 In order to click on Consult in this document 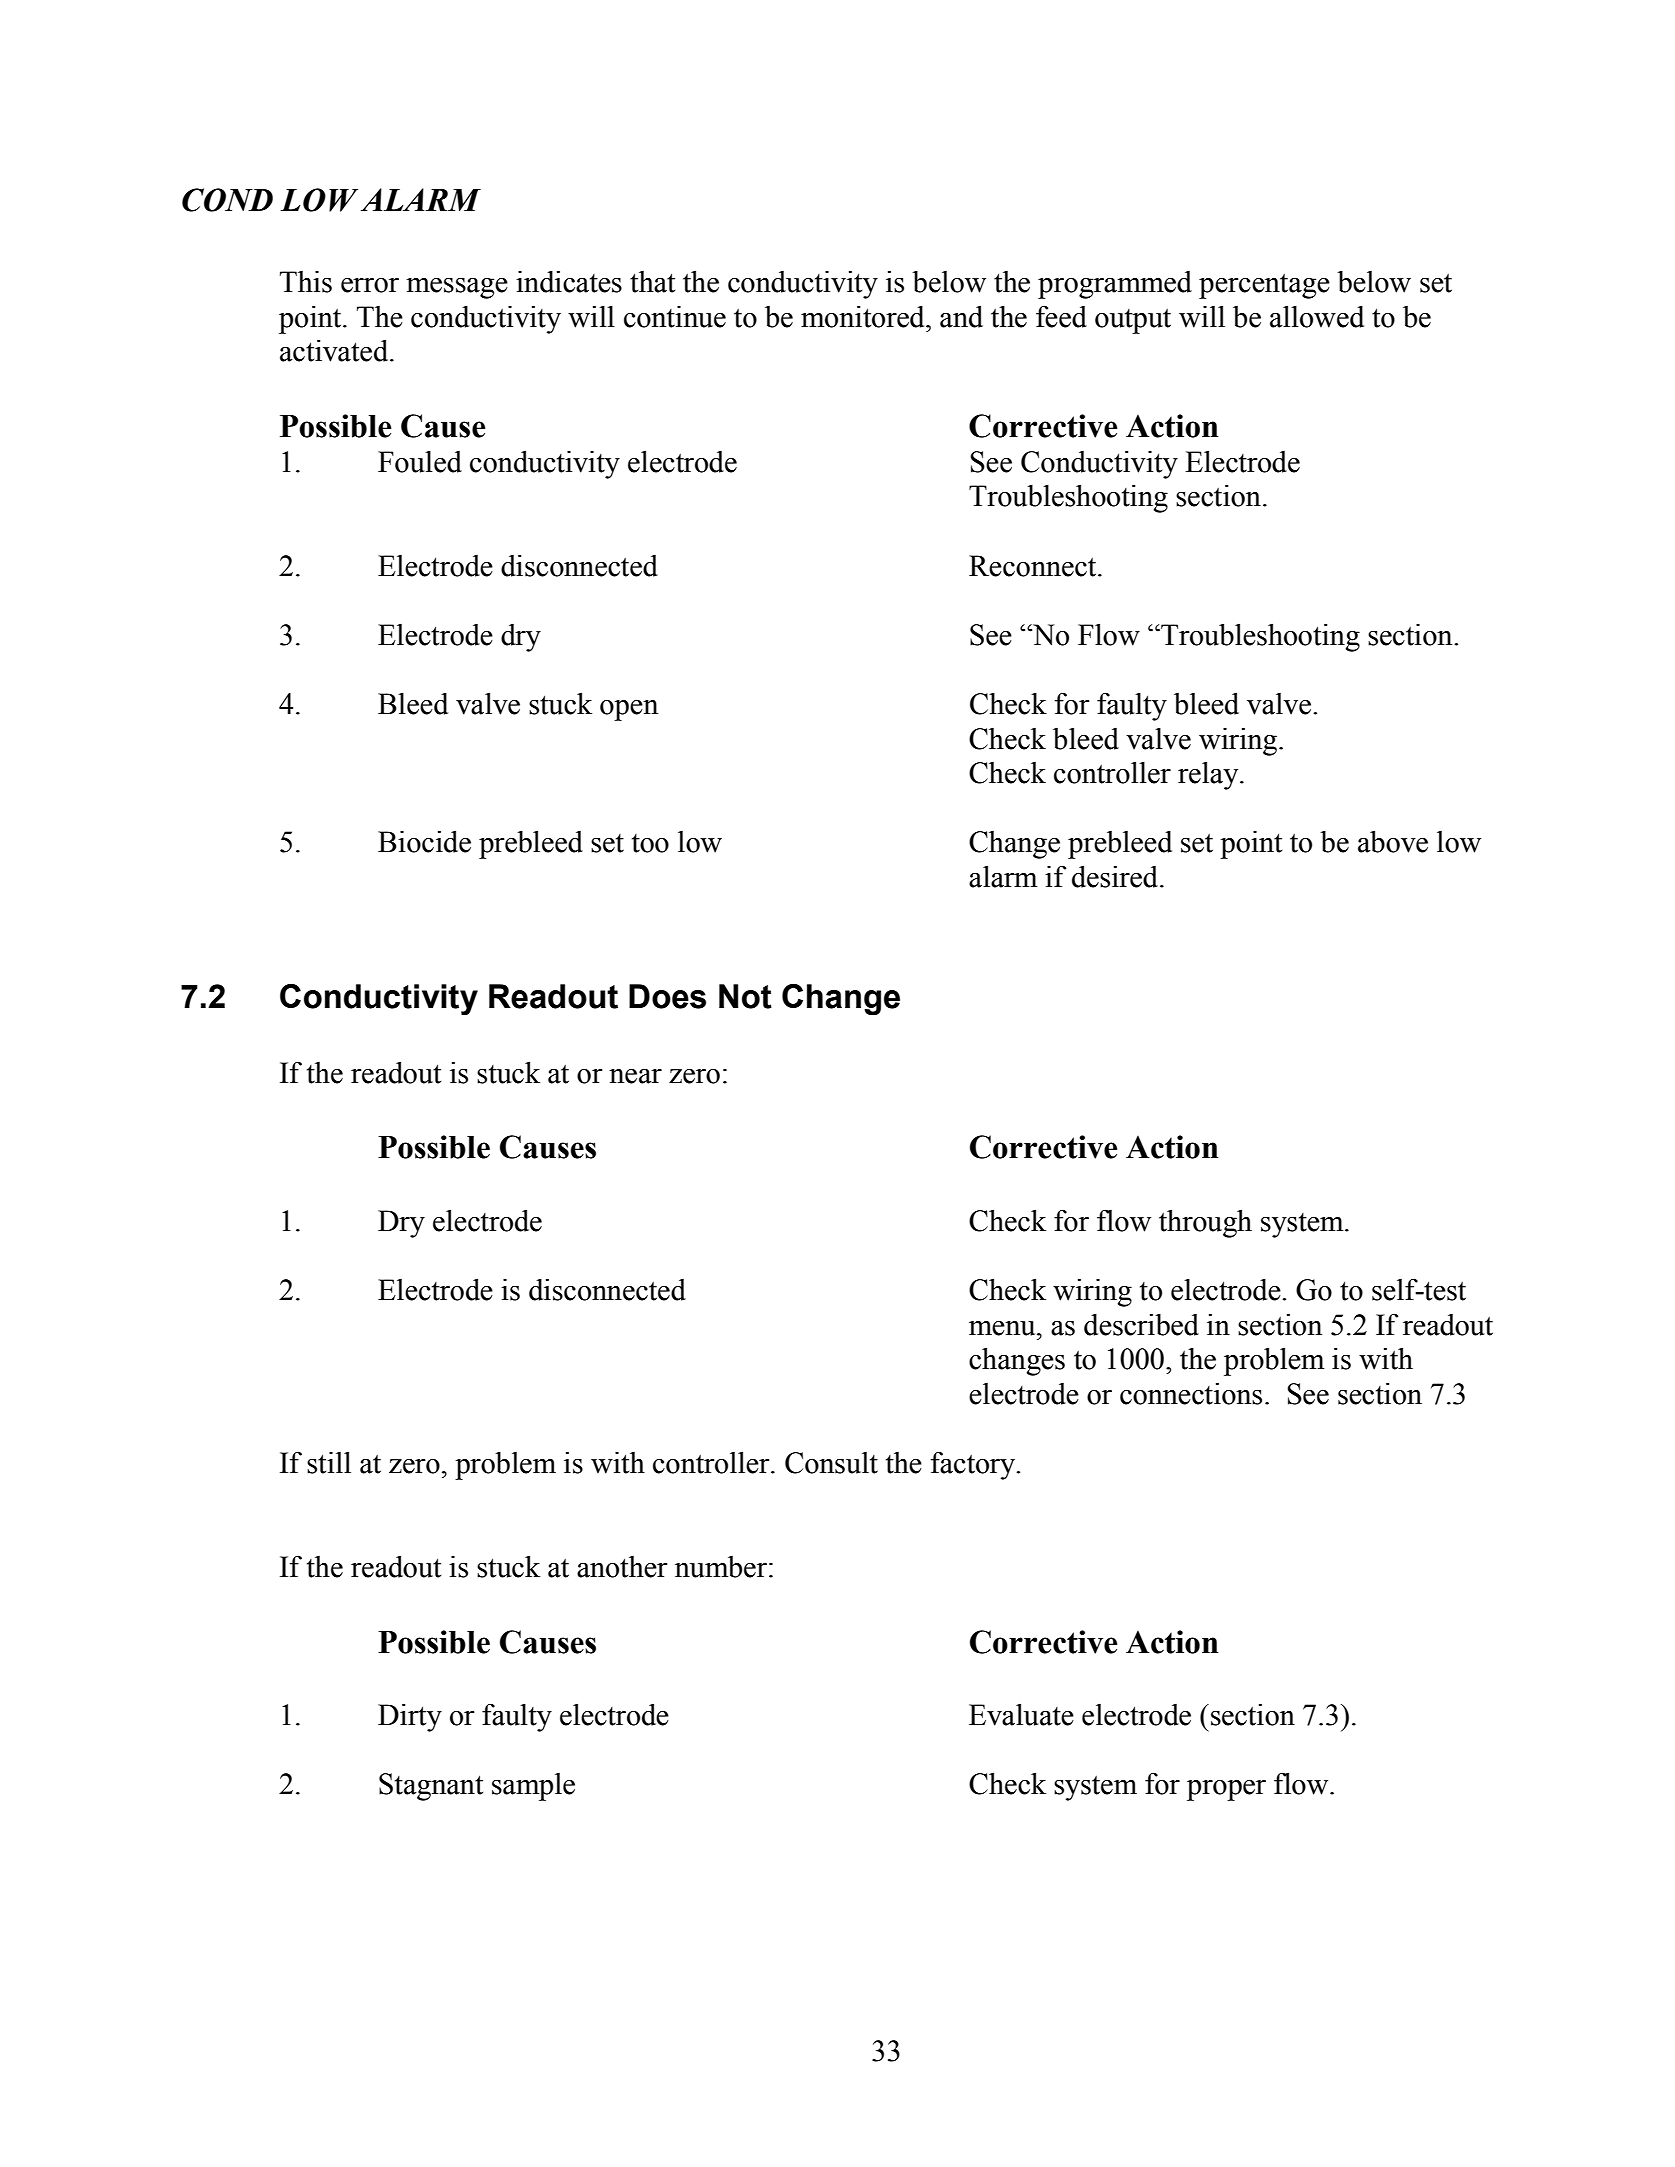, I will do `click(831, 1463)`.
